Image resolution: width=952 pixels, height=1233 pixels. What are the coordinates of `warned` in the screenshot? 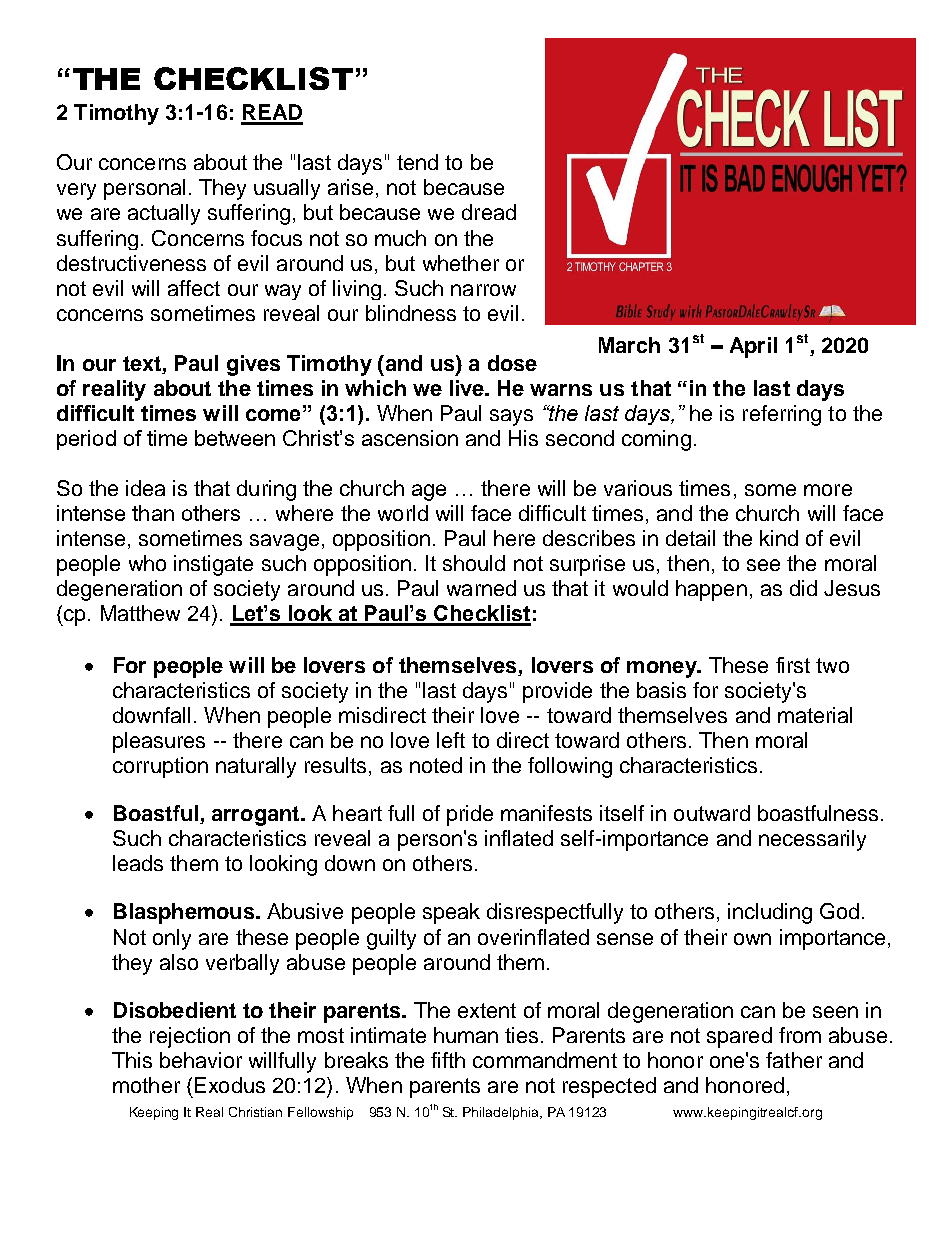 It's located at (481, 588).
